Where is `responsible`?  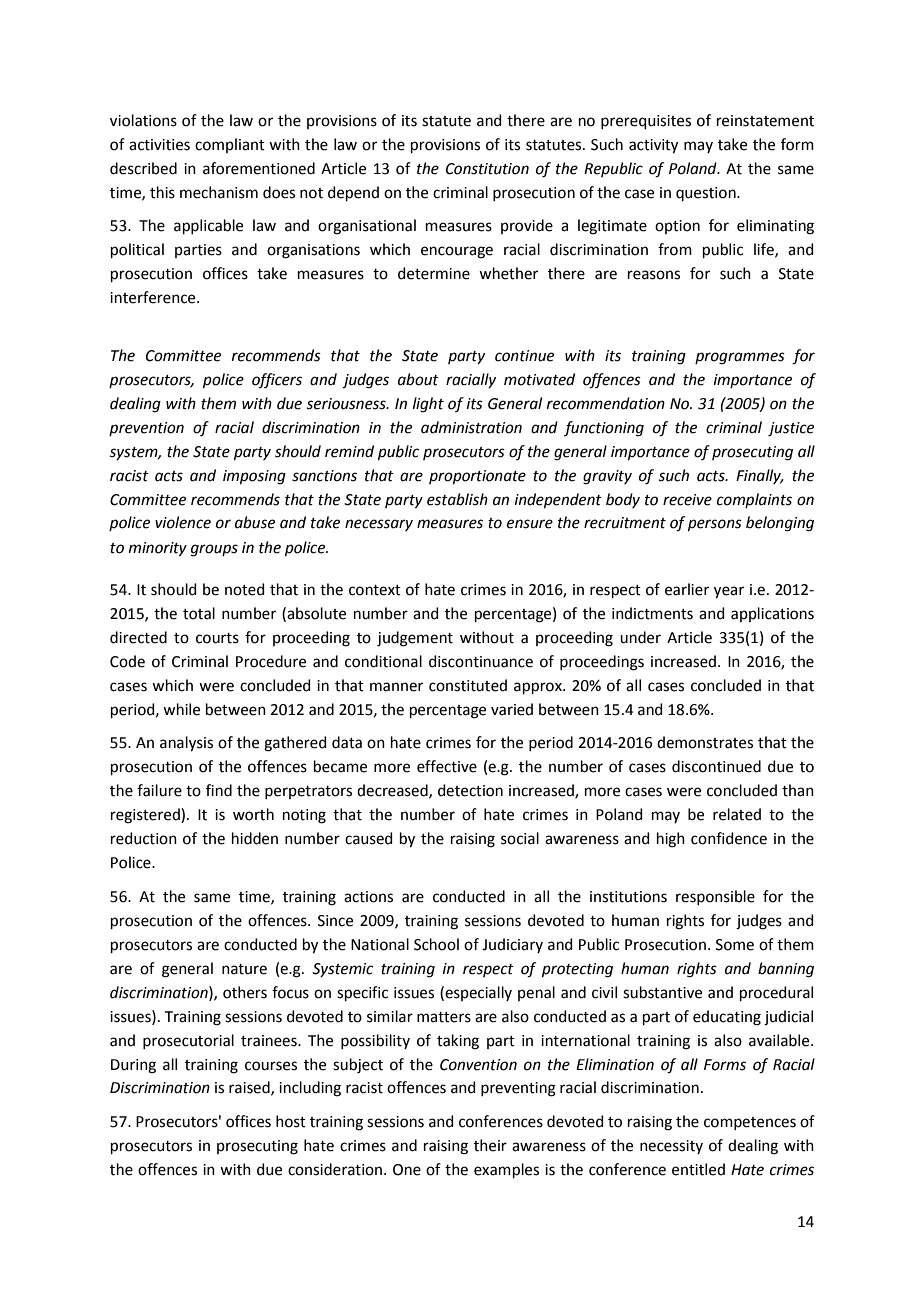
responsible is located at coordinates (715, 897).
